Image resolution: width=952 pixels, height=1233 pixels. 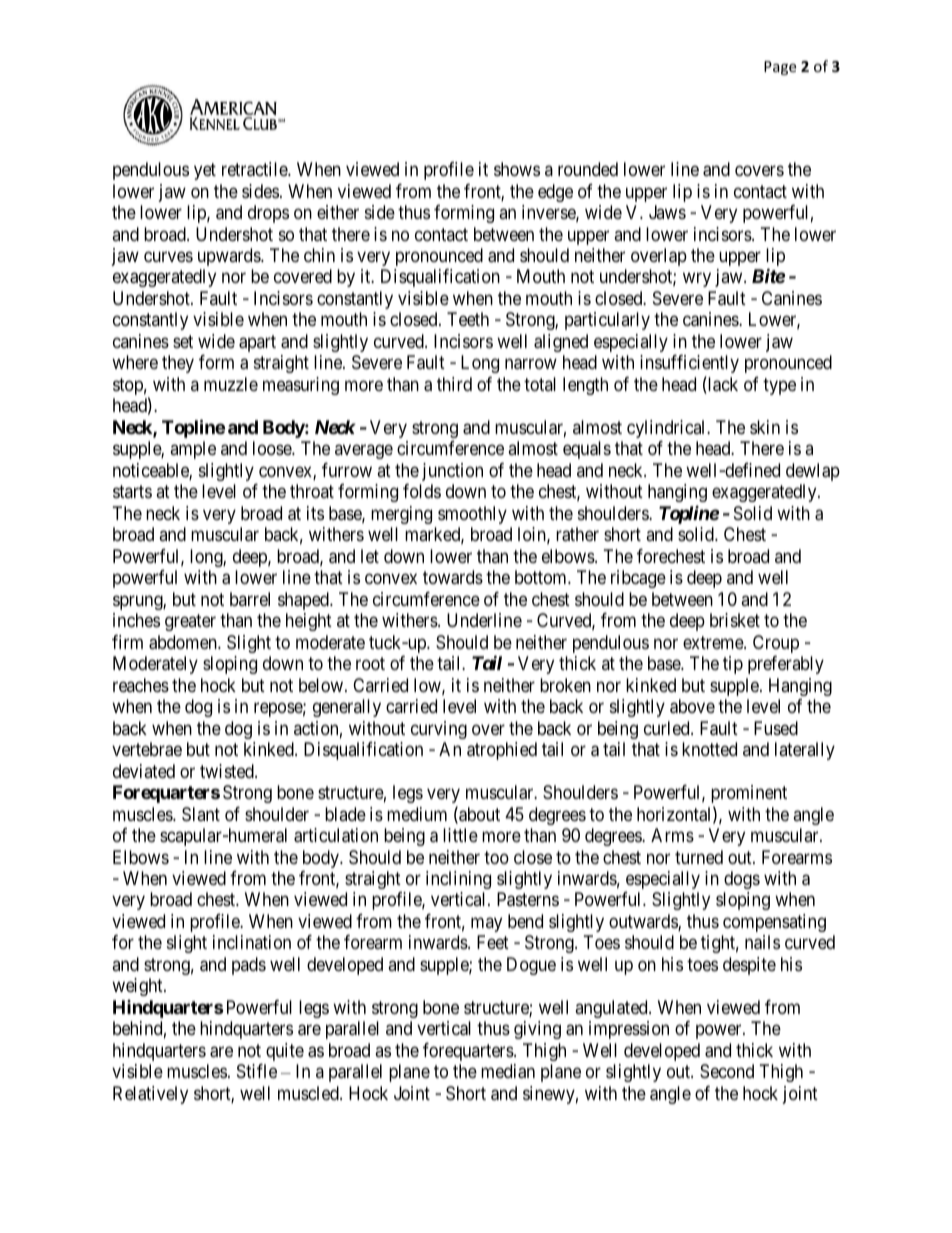 What do you see at coordinates (205, 171) in the document?
I see `yet` at bounding box center [205, 171].
